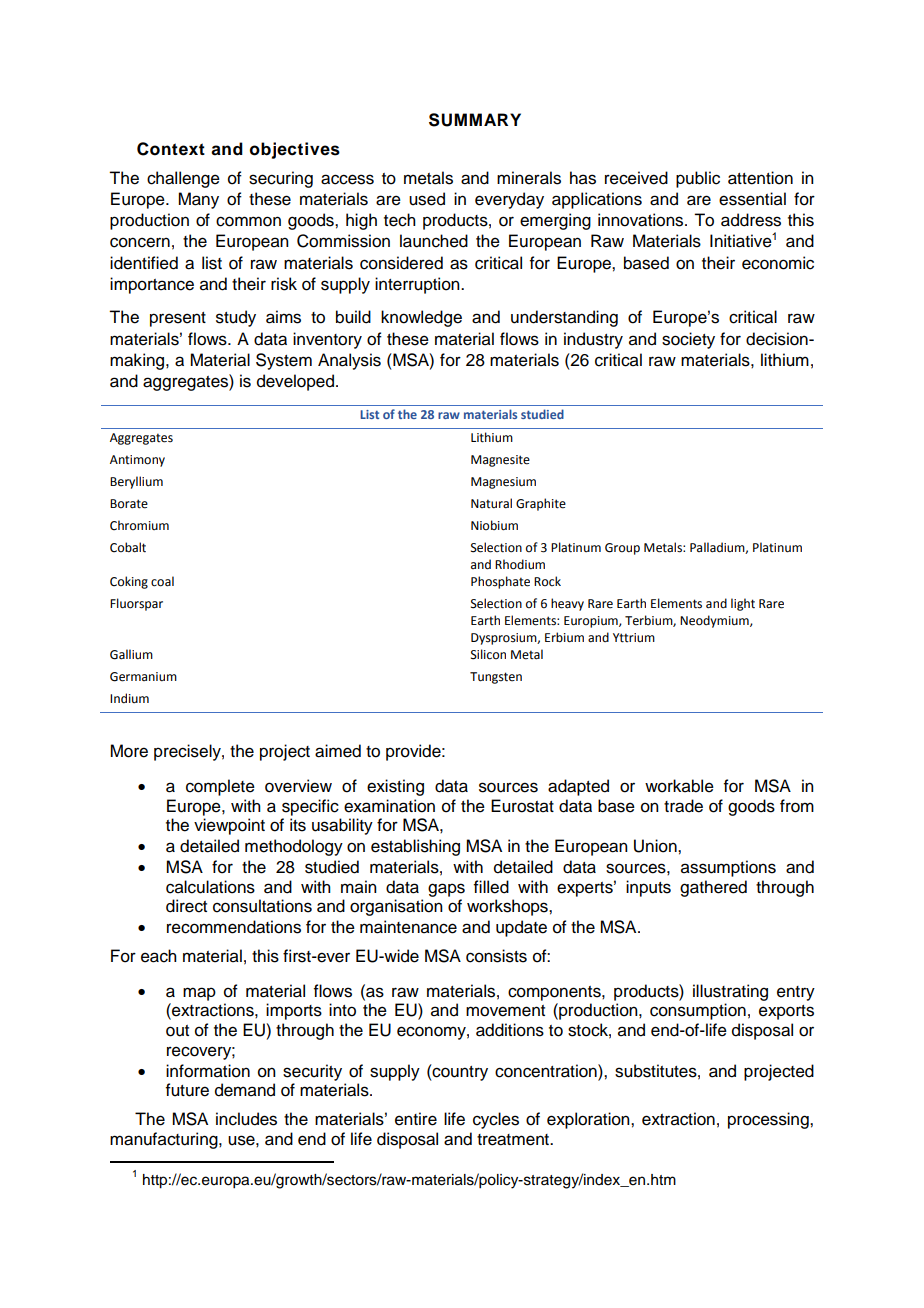 The image size is (924, 1308). I want to click on SUMMARY, so click(475, 120).
